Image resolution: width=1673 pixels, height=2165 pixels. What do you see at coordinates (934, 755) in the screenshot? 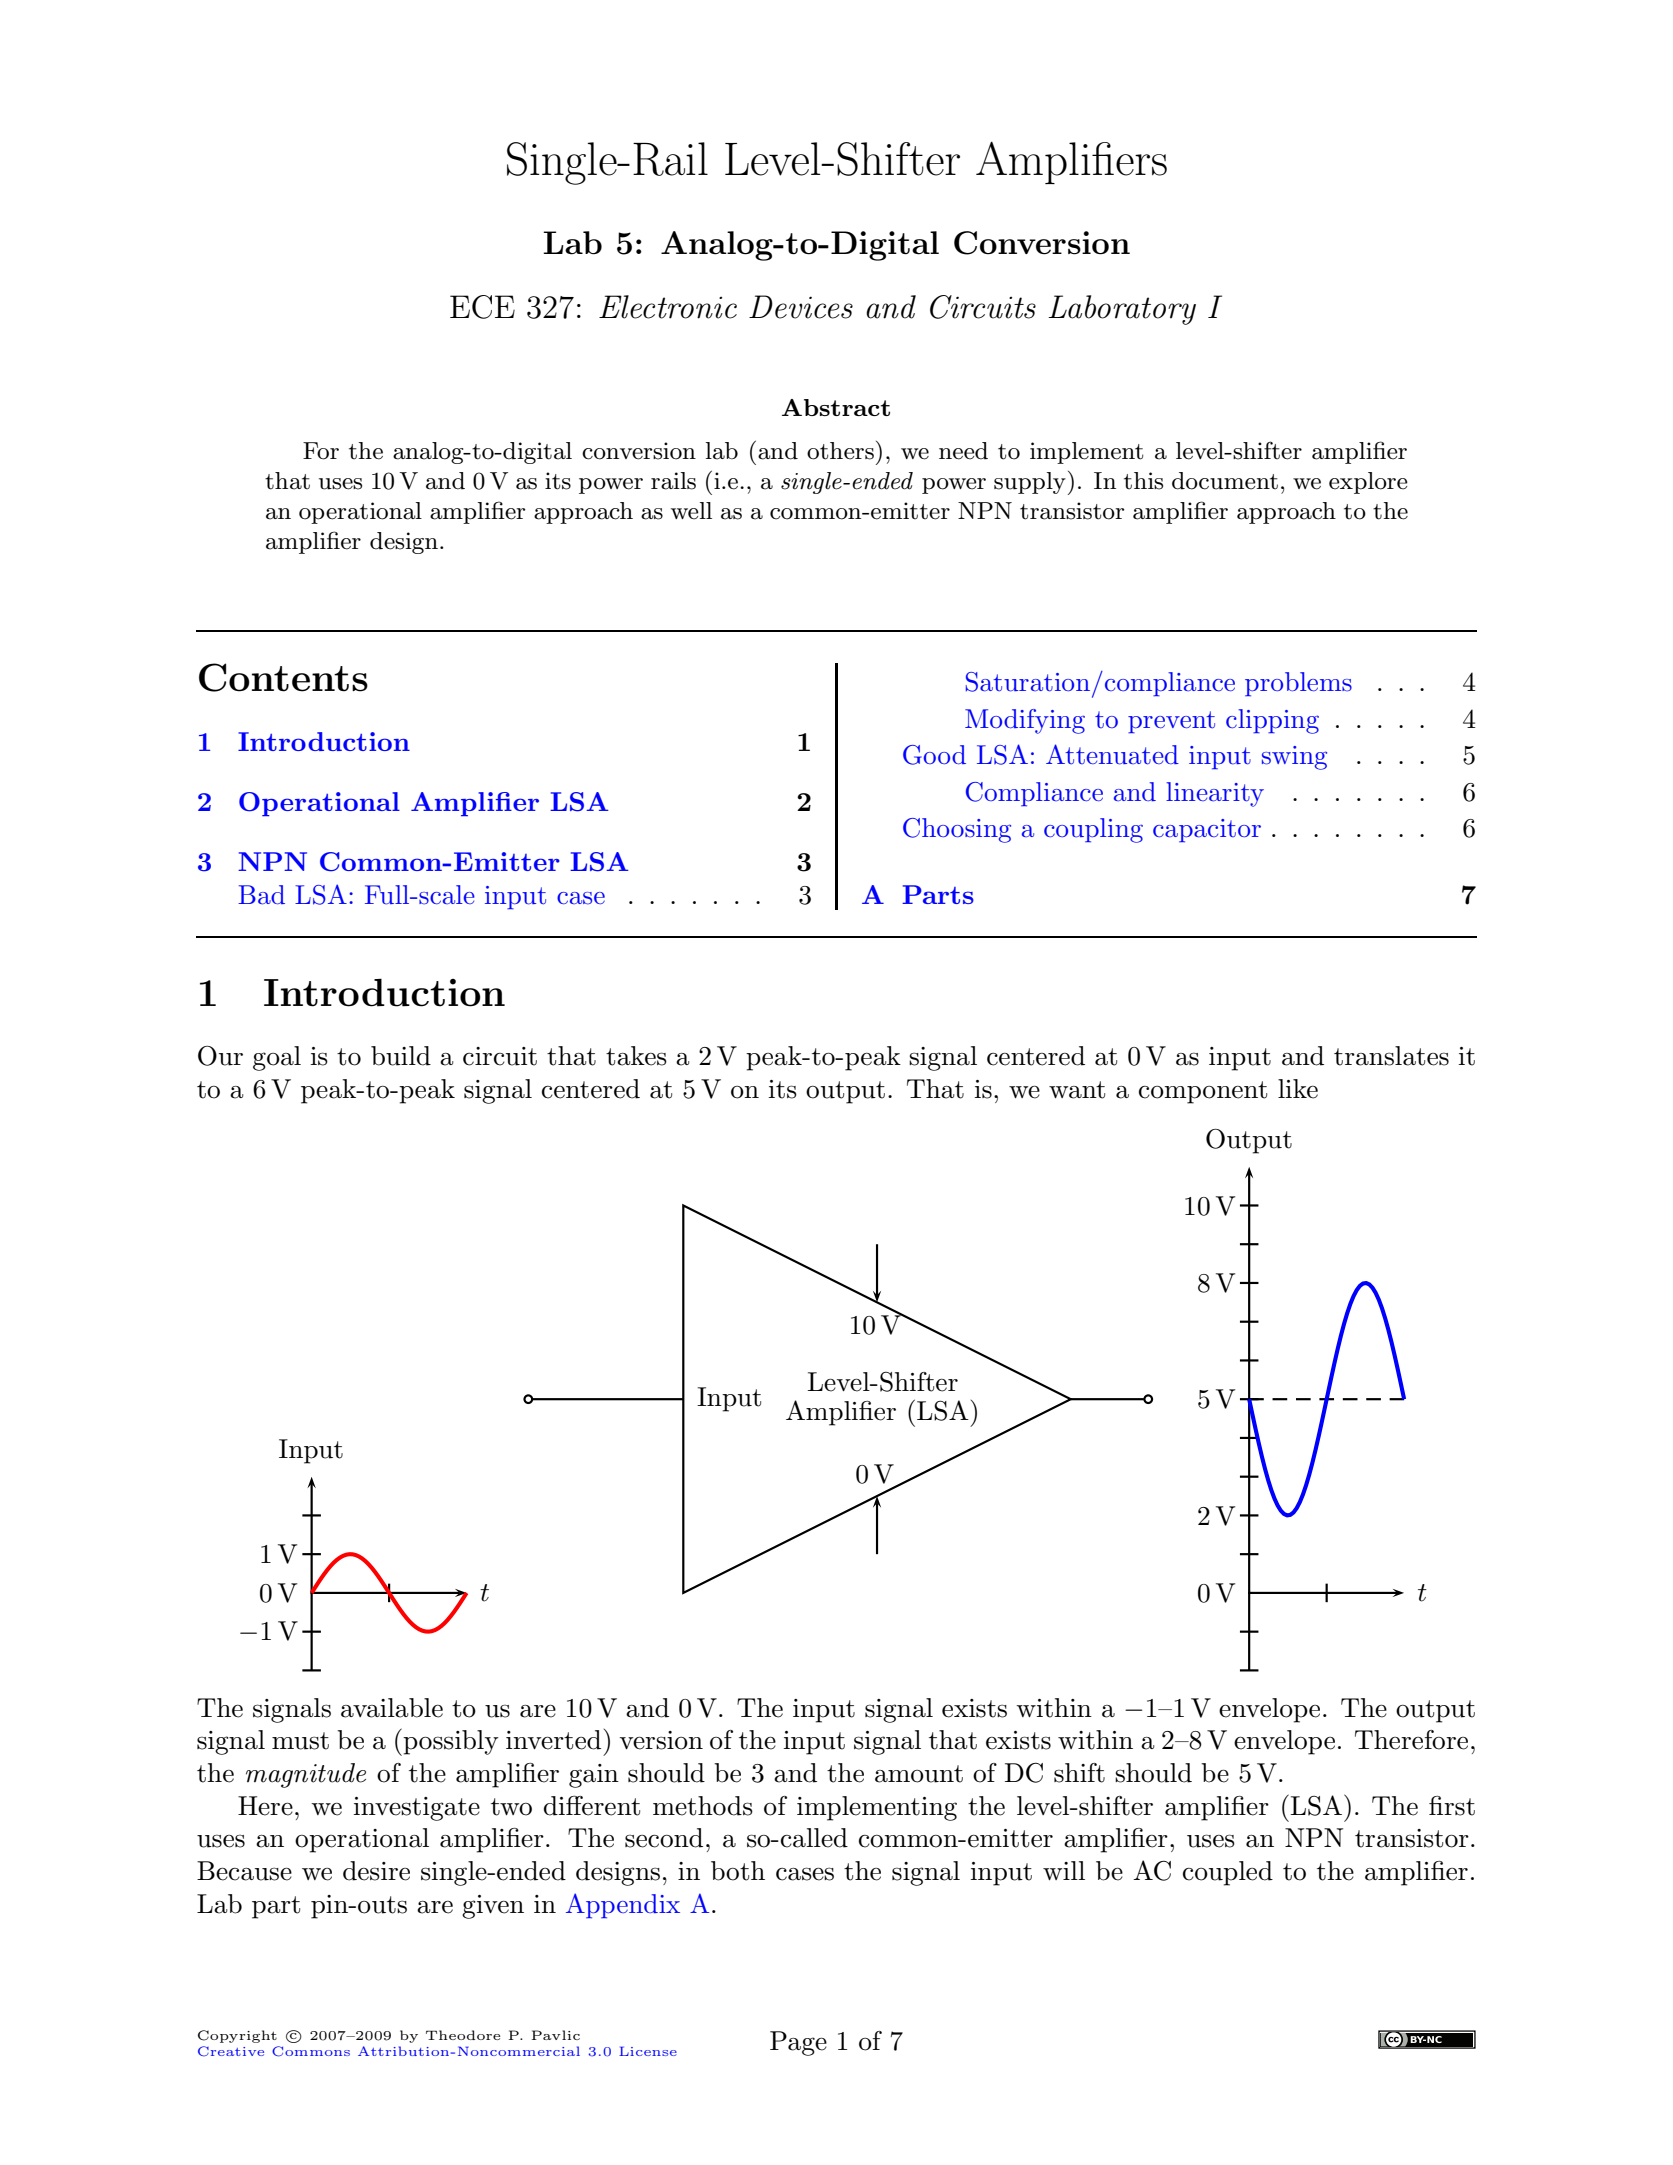
I see `Good` at bounding box center [934, 755].
